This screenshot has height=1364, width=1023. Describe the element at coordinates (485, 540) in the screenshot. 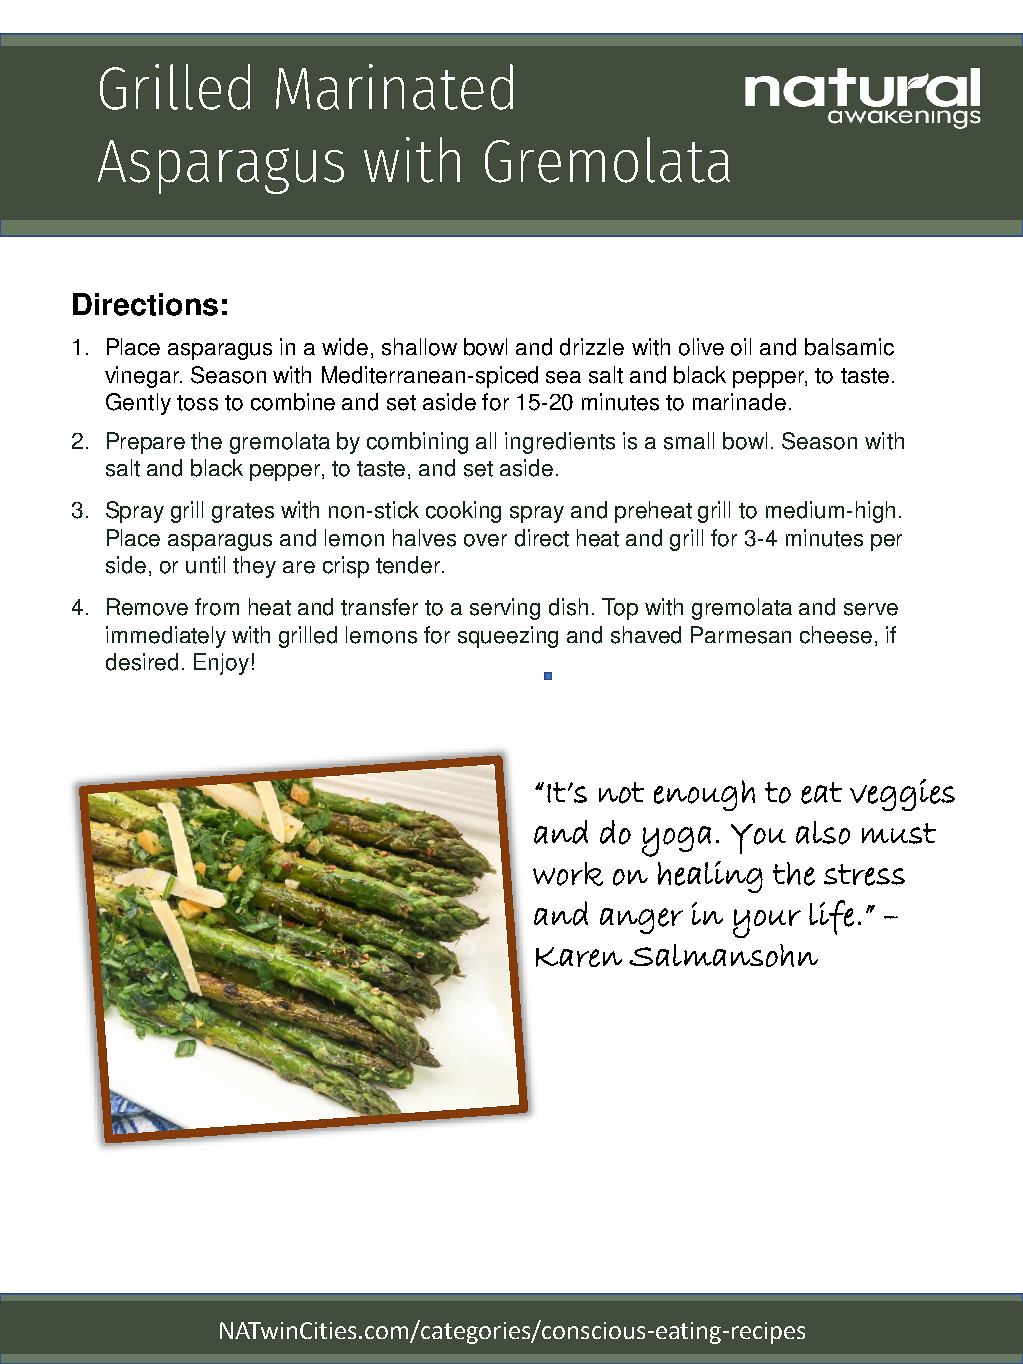

I see `over` at that location.
